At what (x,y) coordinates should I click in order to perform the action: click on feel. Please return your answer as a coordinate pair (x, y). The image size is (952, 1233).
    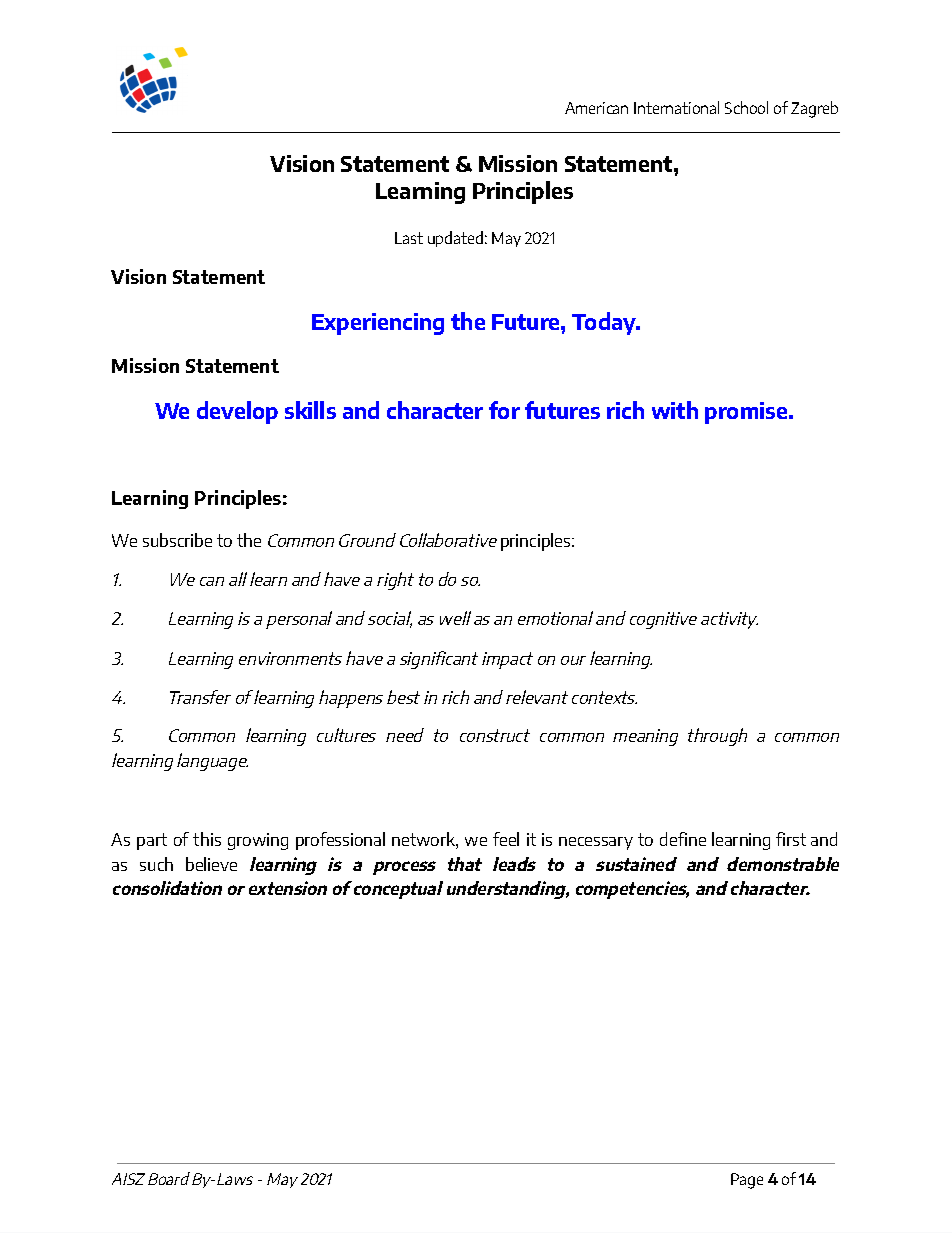
    Looking at the image, I should click on (506, 839).
